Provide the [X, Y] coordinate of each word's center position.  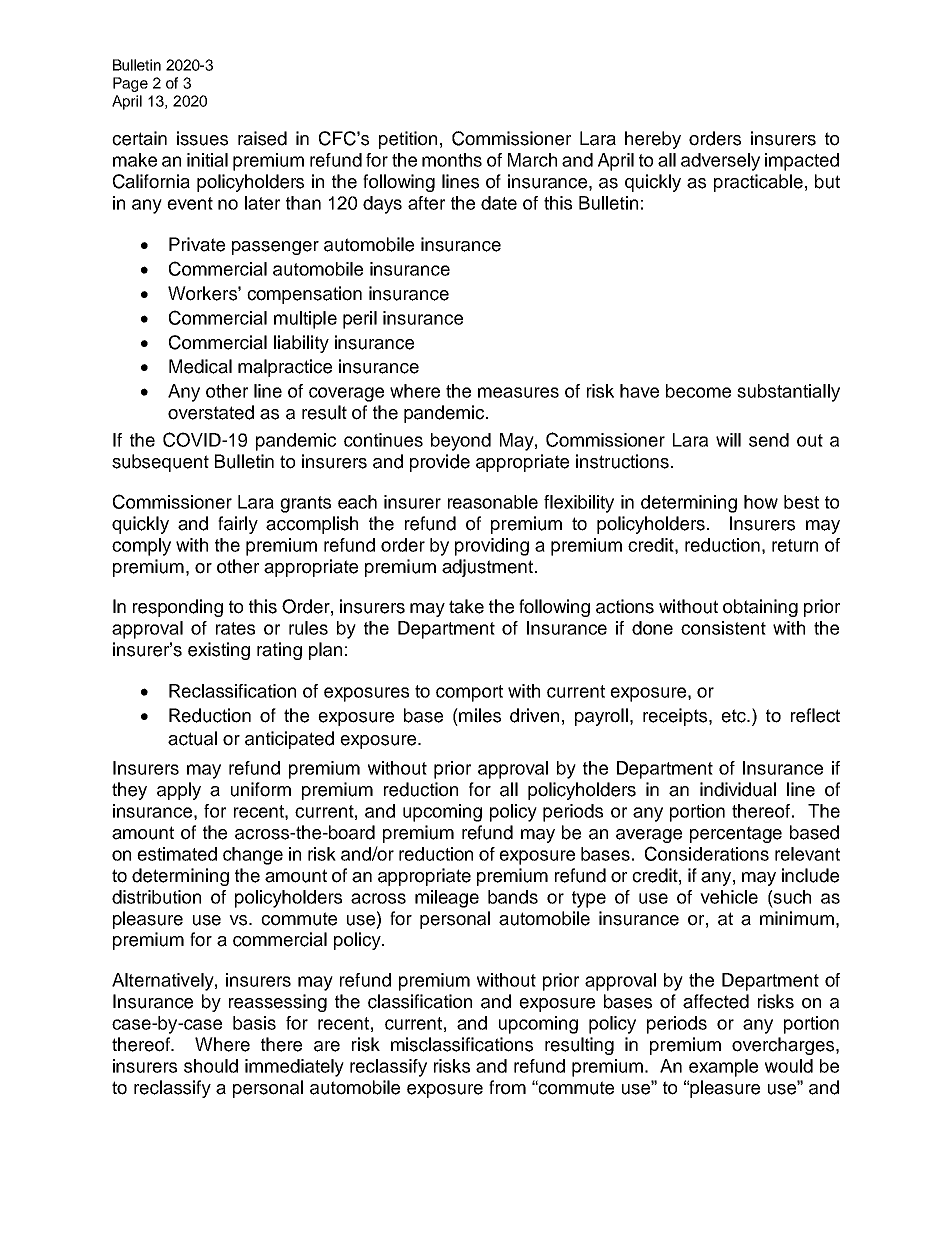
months [452, 160]
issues [202, 138]
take [466, 606]
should [211, 1066]
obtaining [760, 608]
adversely [720, 162]
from [507, 1087]
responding [178, 608]
